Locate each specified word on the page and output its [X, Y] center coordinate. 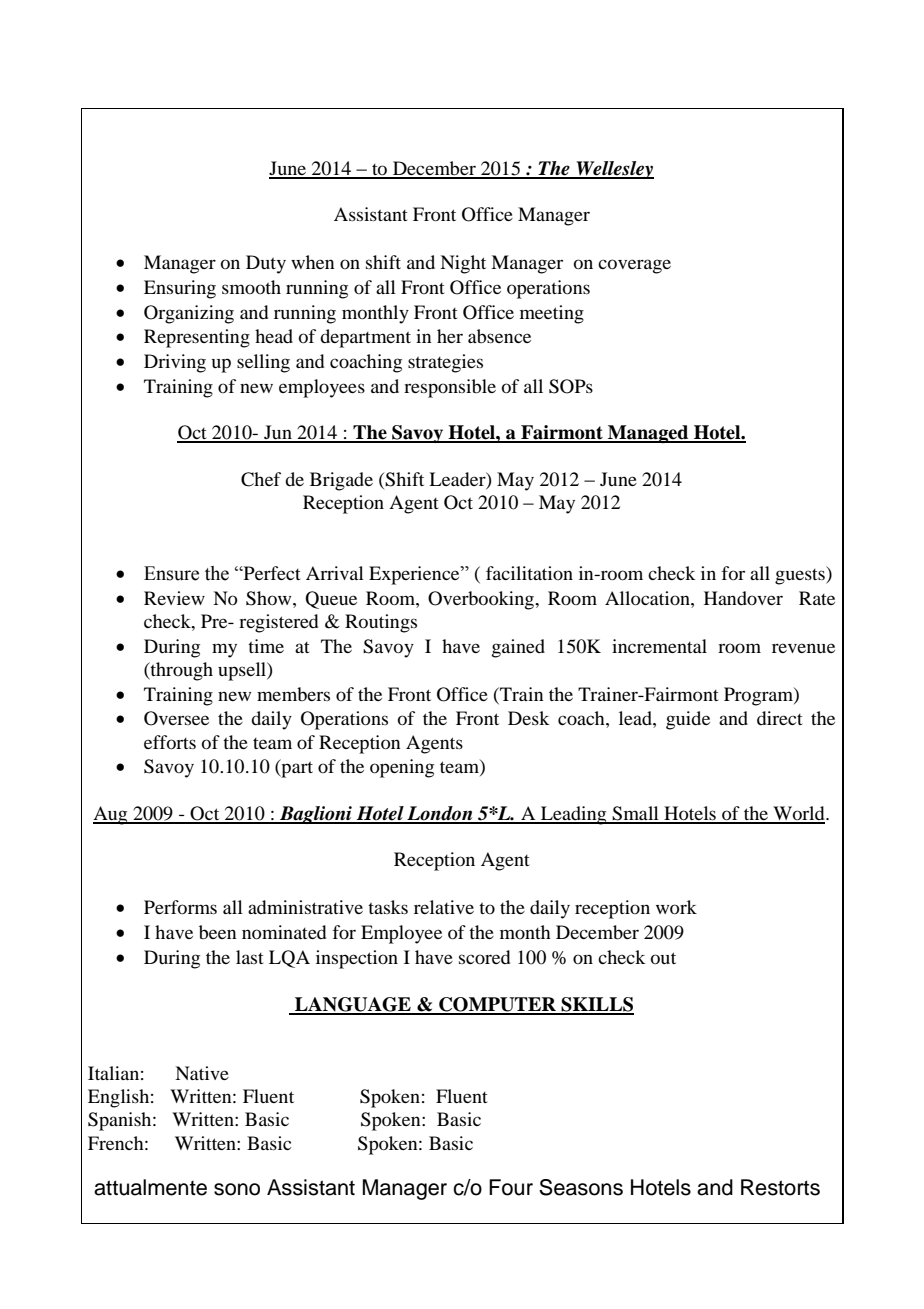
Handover [743, 598]
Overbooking [482, 600]
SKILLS [596, 1005]
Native [202, 1073]
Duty [266, 264]
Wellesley [614, 170]
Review [174, 598]
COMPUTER [497, 1005]
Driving [175, 363]
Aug [111, 815]
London [440, 814]
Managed [648, 434]
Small [635, 814]
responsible [450, 388]
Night [463, 264]
